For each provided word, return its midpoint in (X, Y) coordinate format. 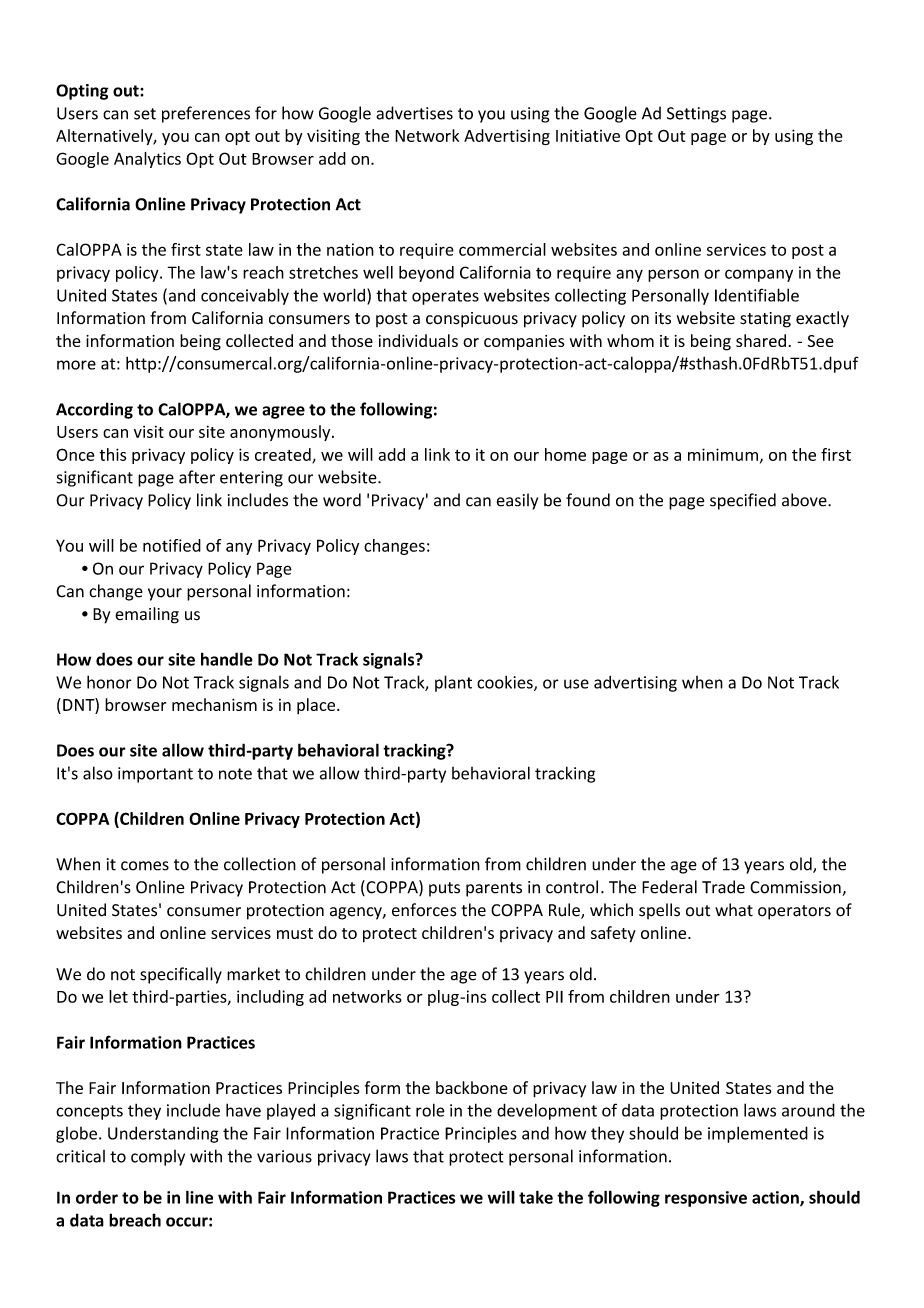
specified (743, 501)
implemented (758, 1134)
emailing (147, 615)
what (734, 910)
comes (145, 866)
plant (453, 683)
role (430, 1110)
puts (444, 889)
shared (761, 340)
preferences (206, 114)
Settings (696, 115)
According (94, 410)
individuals (418, 340)
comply (158, 1158)
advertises (414, 113)
